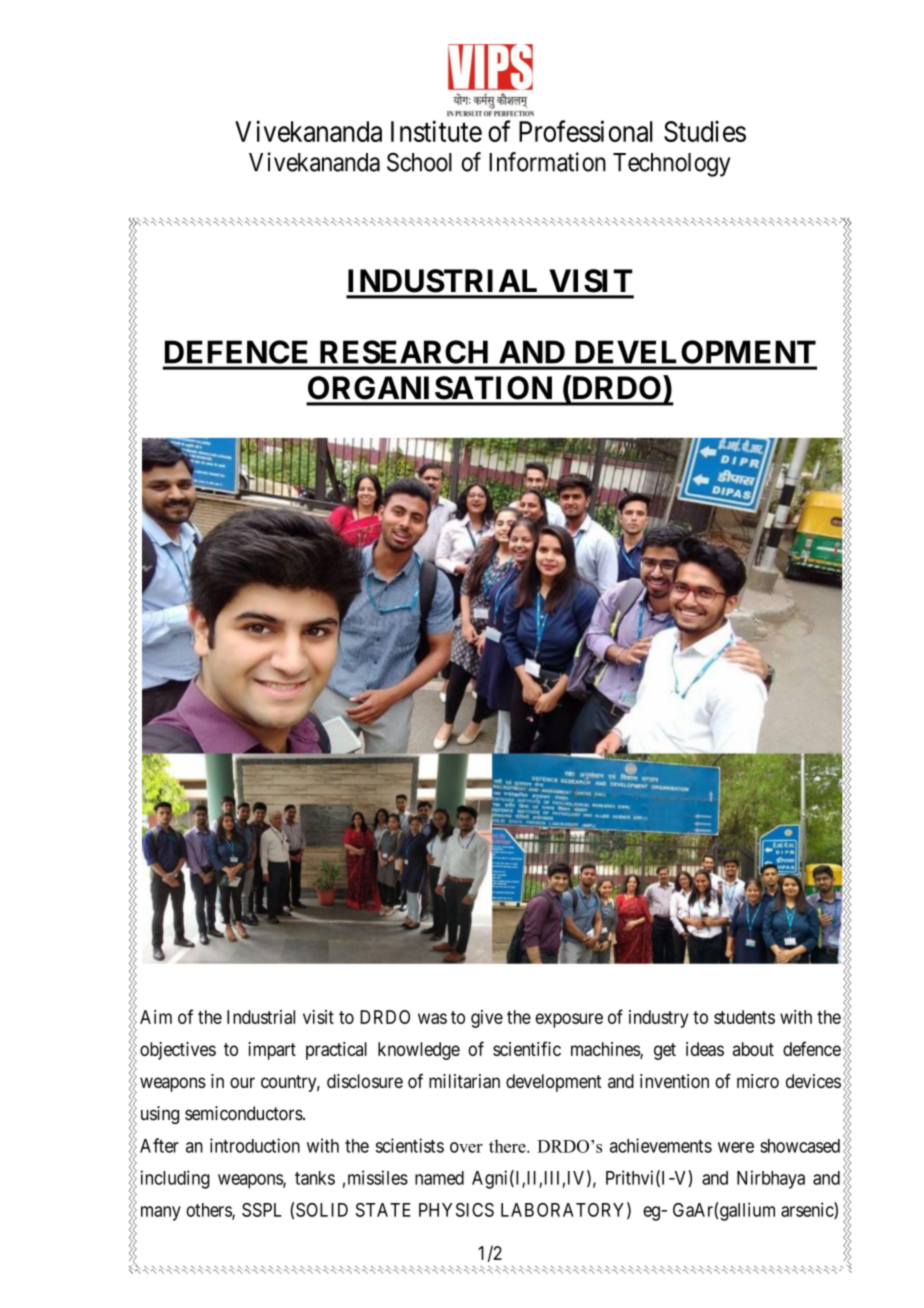  I want to click on Technology, so click(671, 165).
